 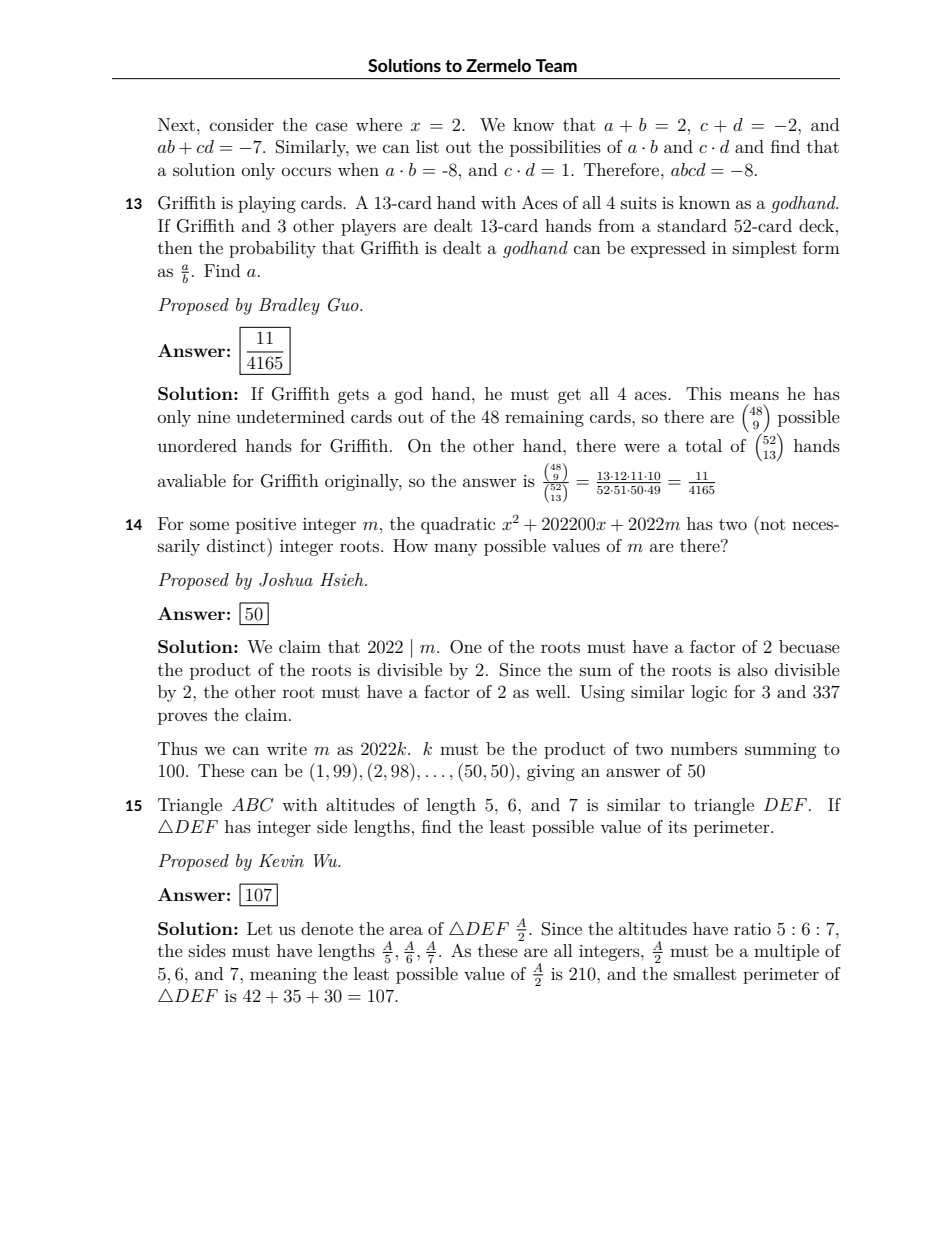 What do you see at coordinates (259, 928) in the image?
I see `Let` at bounding box center [259, 928].
